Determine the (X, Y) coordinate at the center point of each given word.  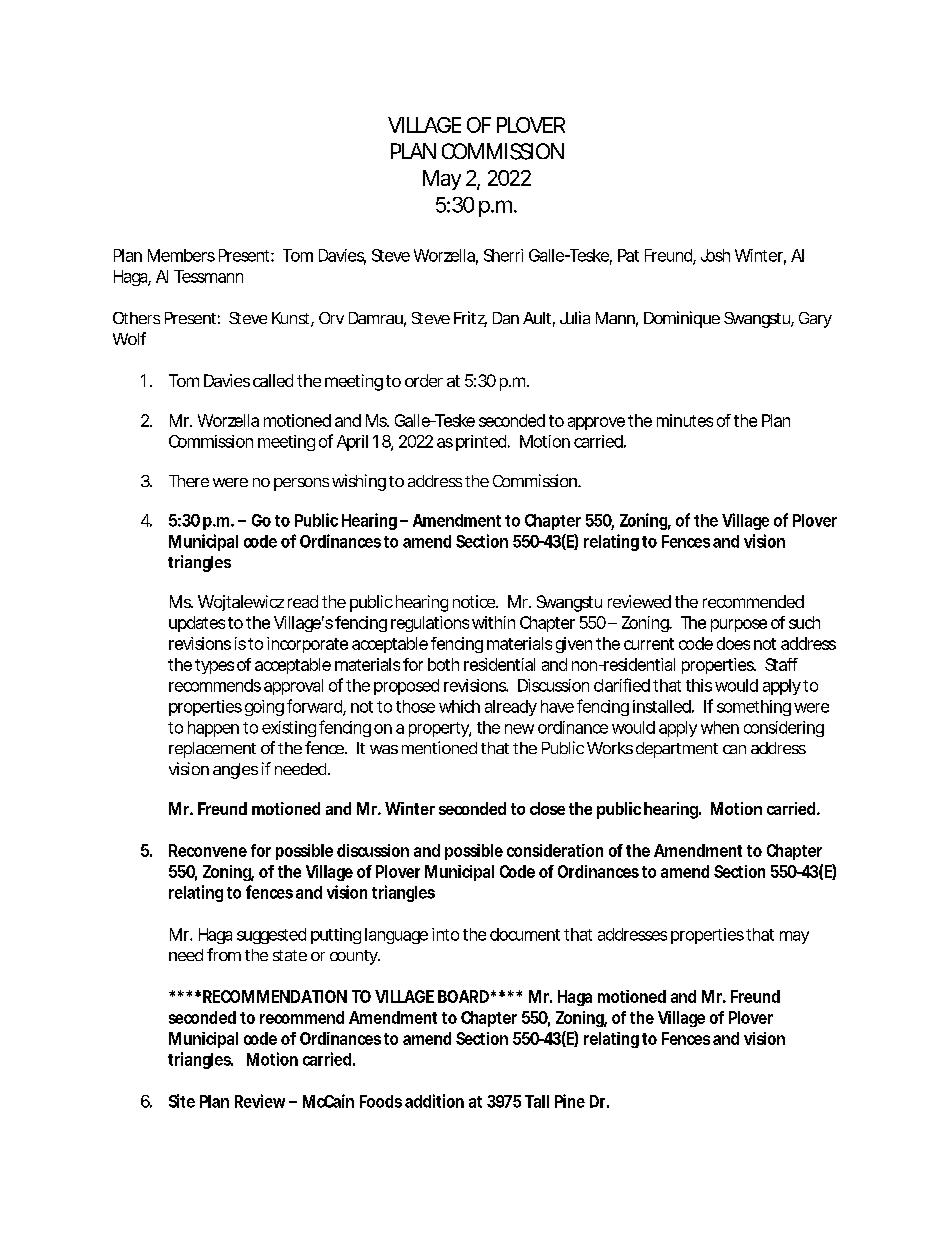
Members (181, 255)
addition (434, 1101)
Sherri (503, 255)
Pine (570, 1101)
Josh (715, 255)
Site (182, 1101)
